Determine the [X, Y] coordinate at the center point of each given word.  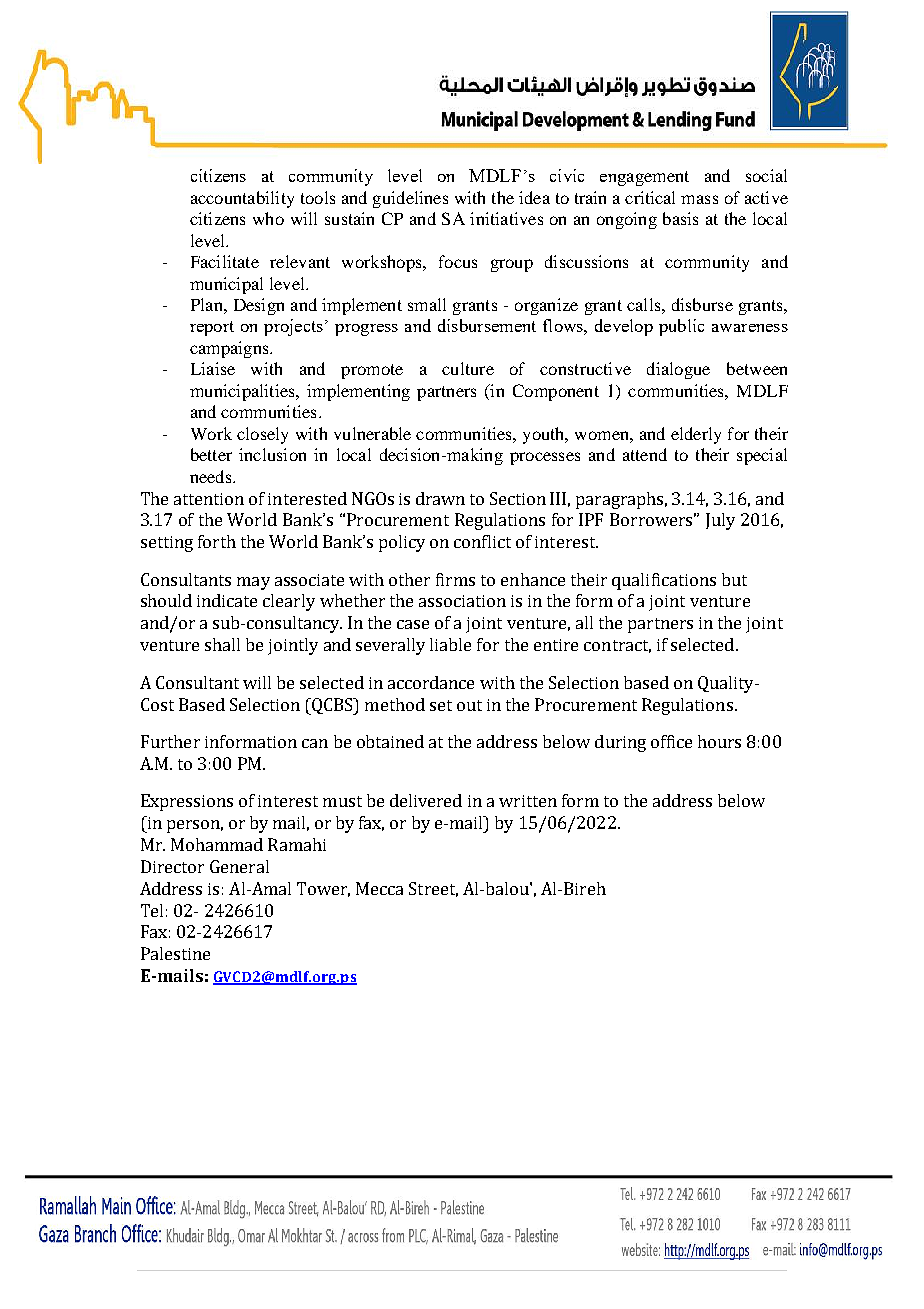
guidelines [410, 199]
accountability [242, 199]
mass [699, 199]
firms [455, 579]
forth [217, 541]
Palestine [175, 953]
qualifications [664, 581]
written [528, 801]
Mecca [379, 888]
